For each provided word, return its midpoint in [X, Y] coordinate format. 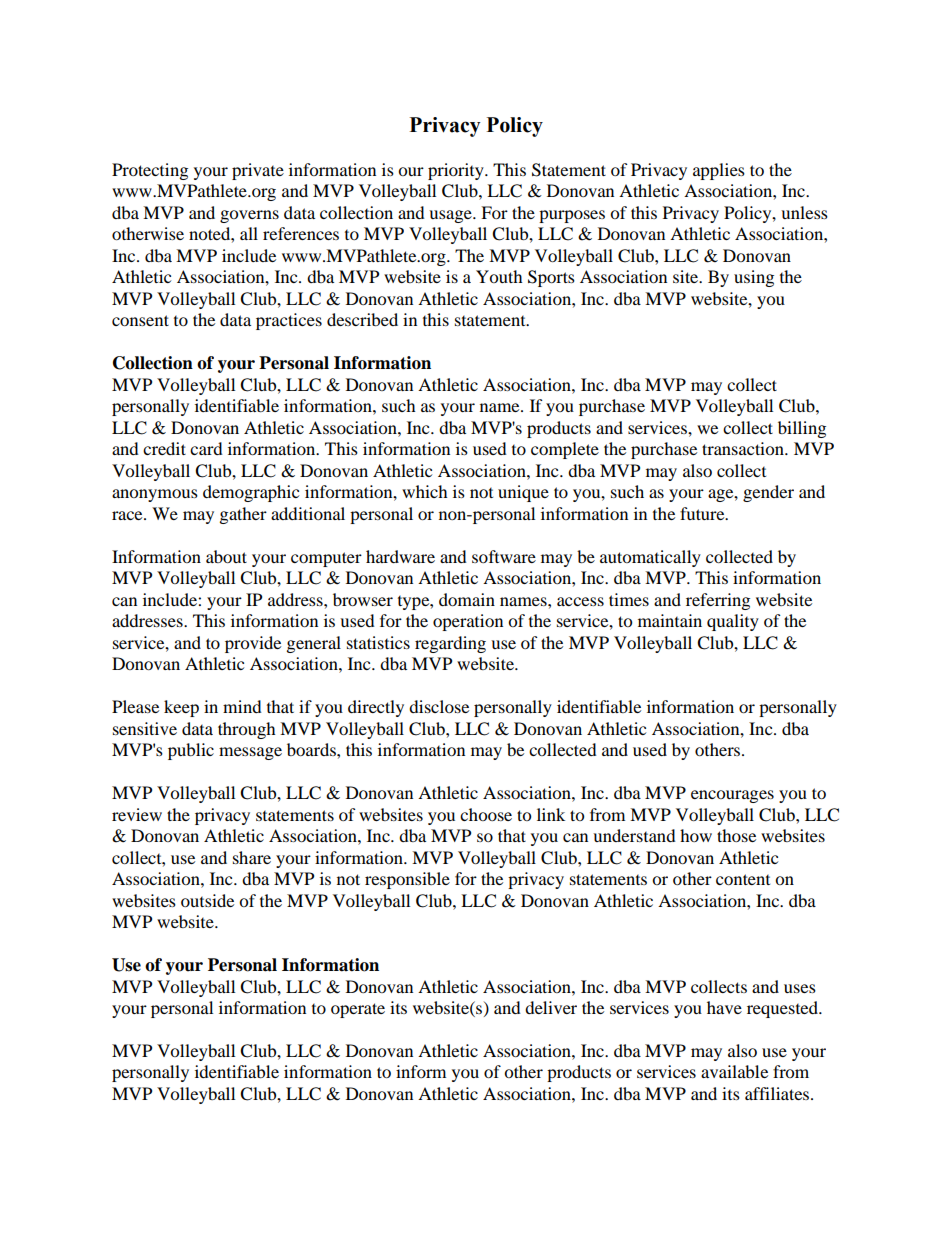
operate [358, 1010]
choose [486, 814]
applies [719, 171]
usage [451, 216]
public [191, 751]
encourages [732, 796]
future [703, 513]
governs [249, 216]
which [425, 491]
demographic [251, 493]
